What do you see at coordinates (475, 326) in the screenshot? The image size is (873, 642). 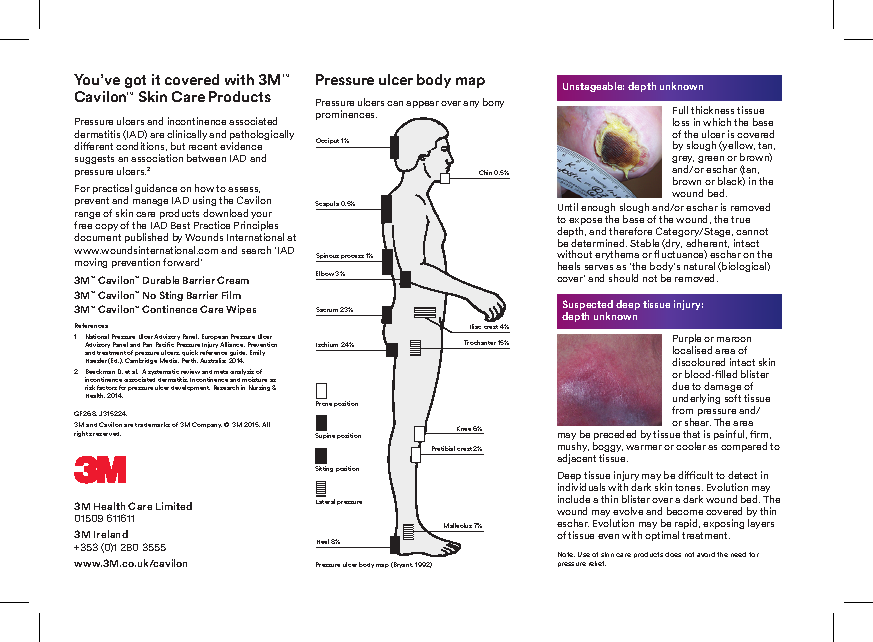 I see `Iliac` at bounding box center [475, 326].
